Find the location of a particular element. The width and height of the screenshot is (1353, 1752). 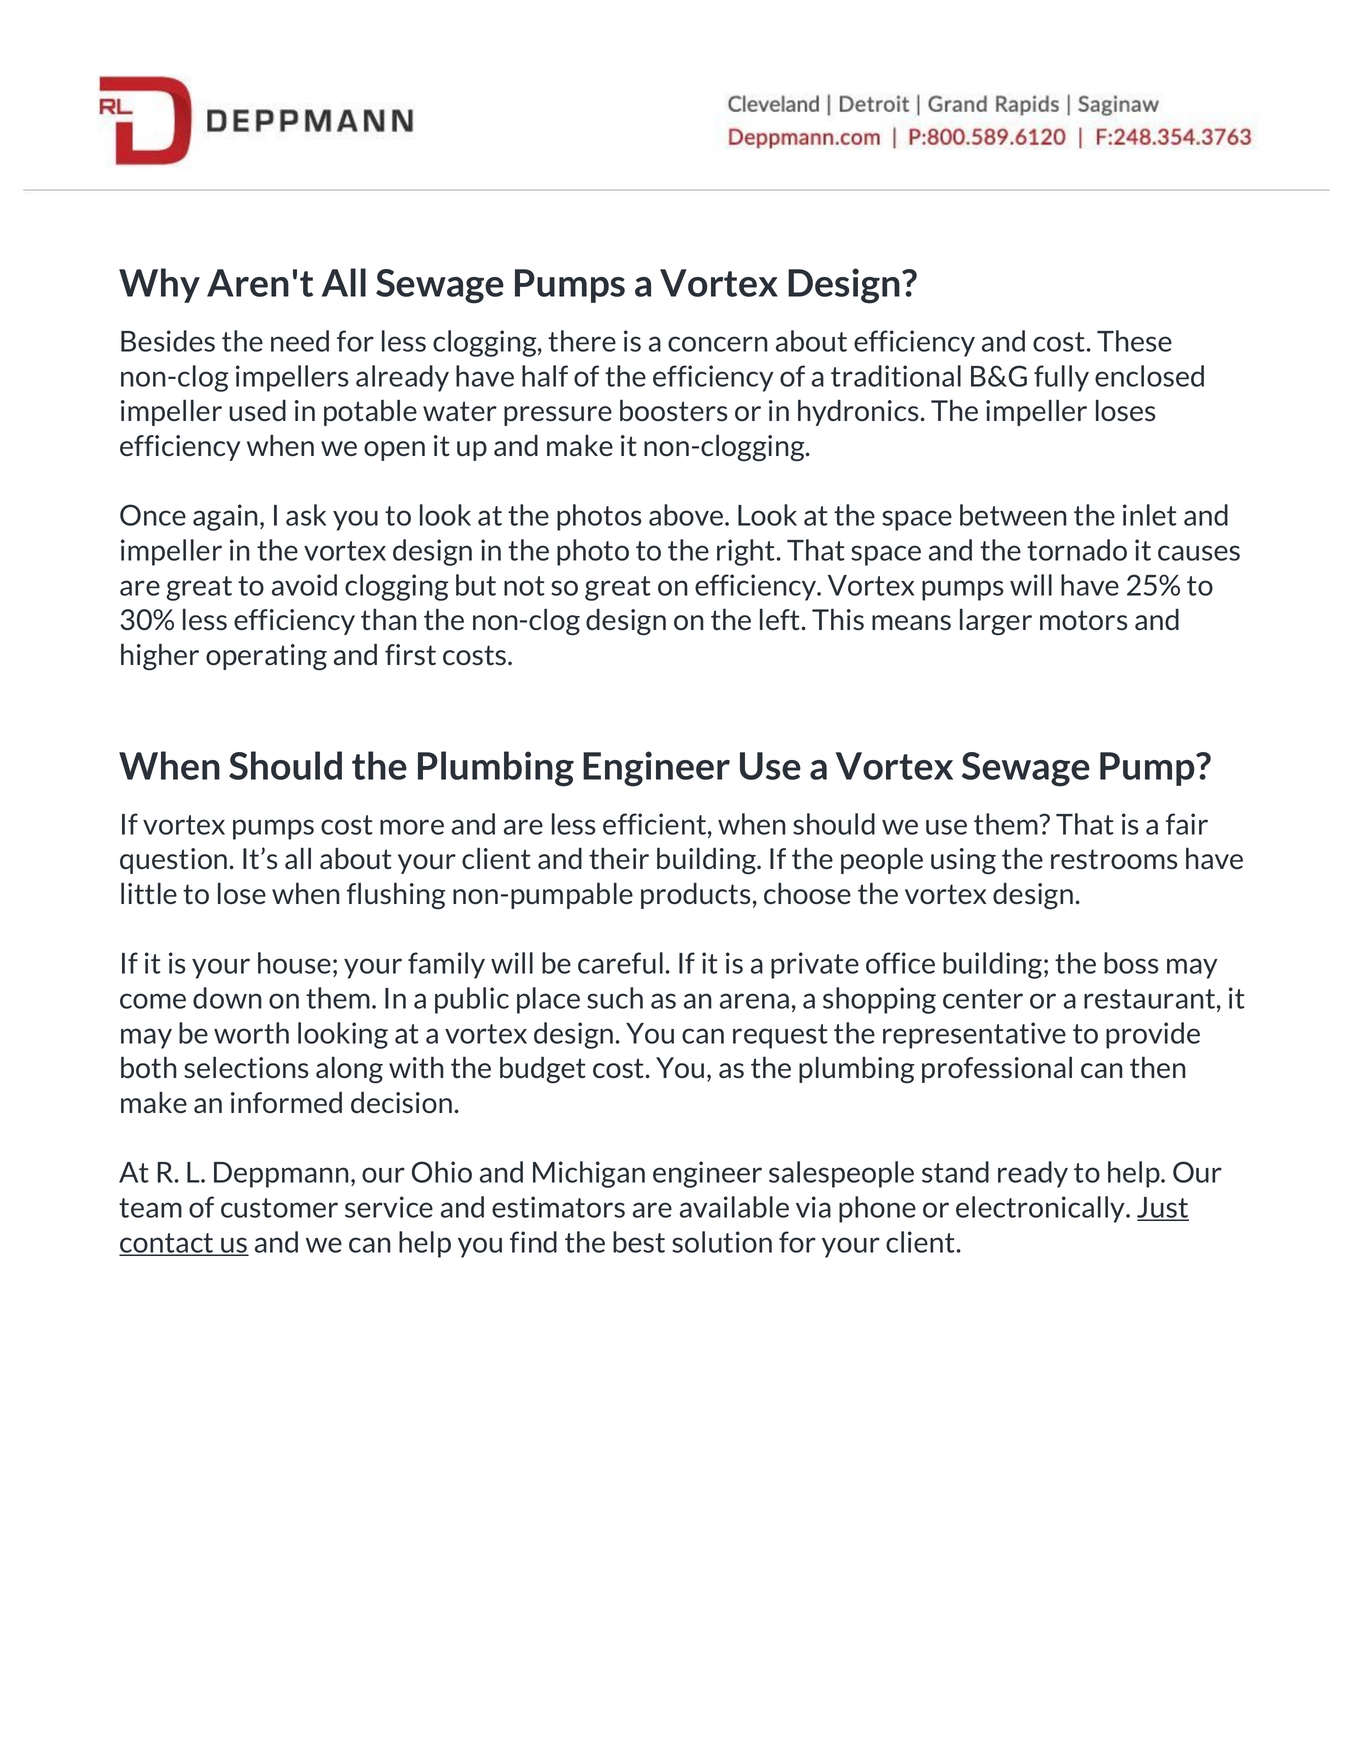

provide is located at coordinates (1153, 1035).
